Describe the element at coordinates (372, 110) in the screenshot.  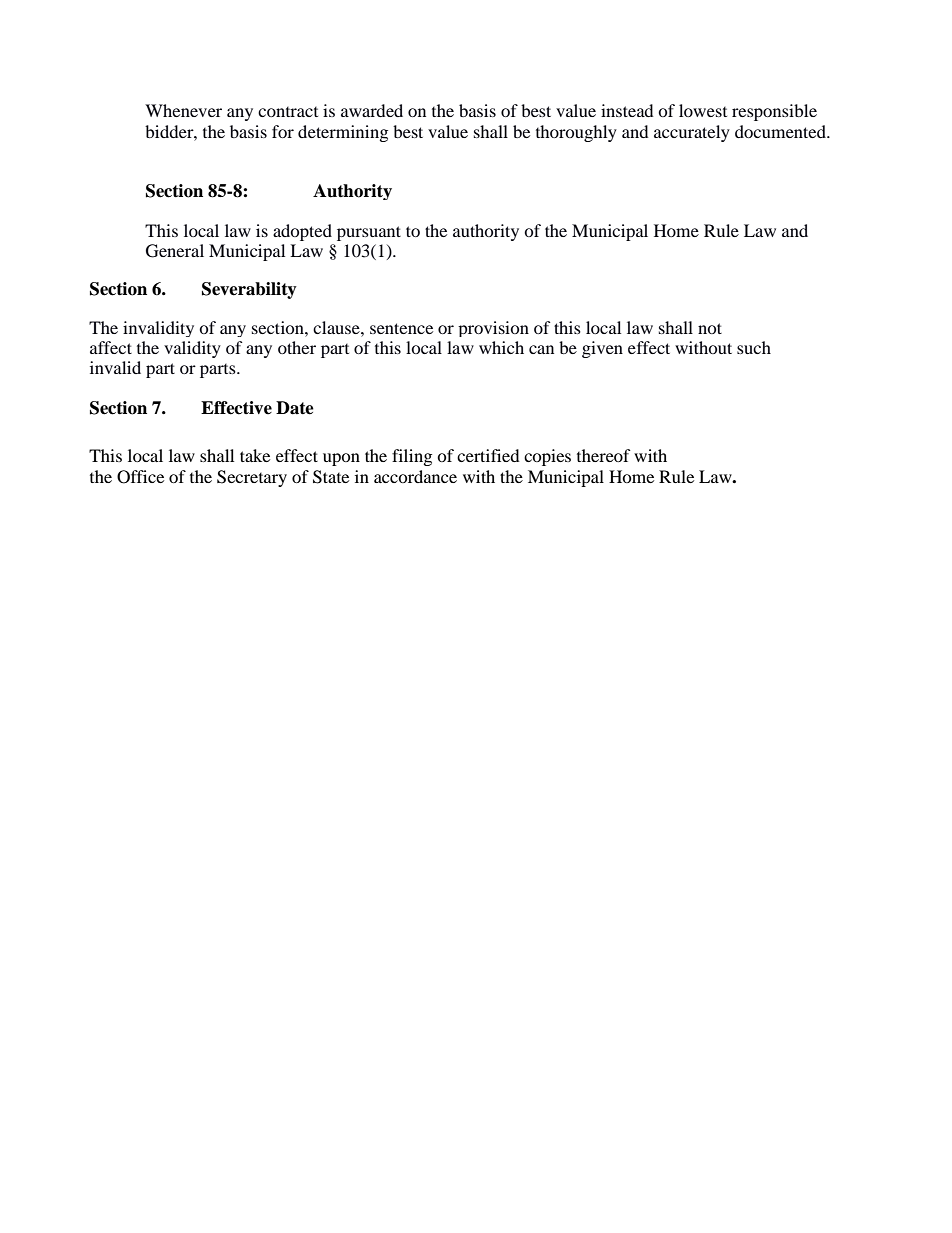
I see `awarded` at that location.
